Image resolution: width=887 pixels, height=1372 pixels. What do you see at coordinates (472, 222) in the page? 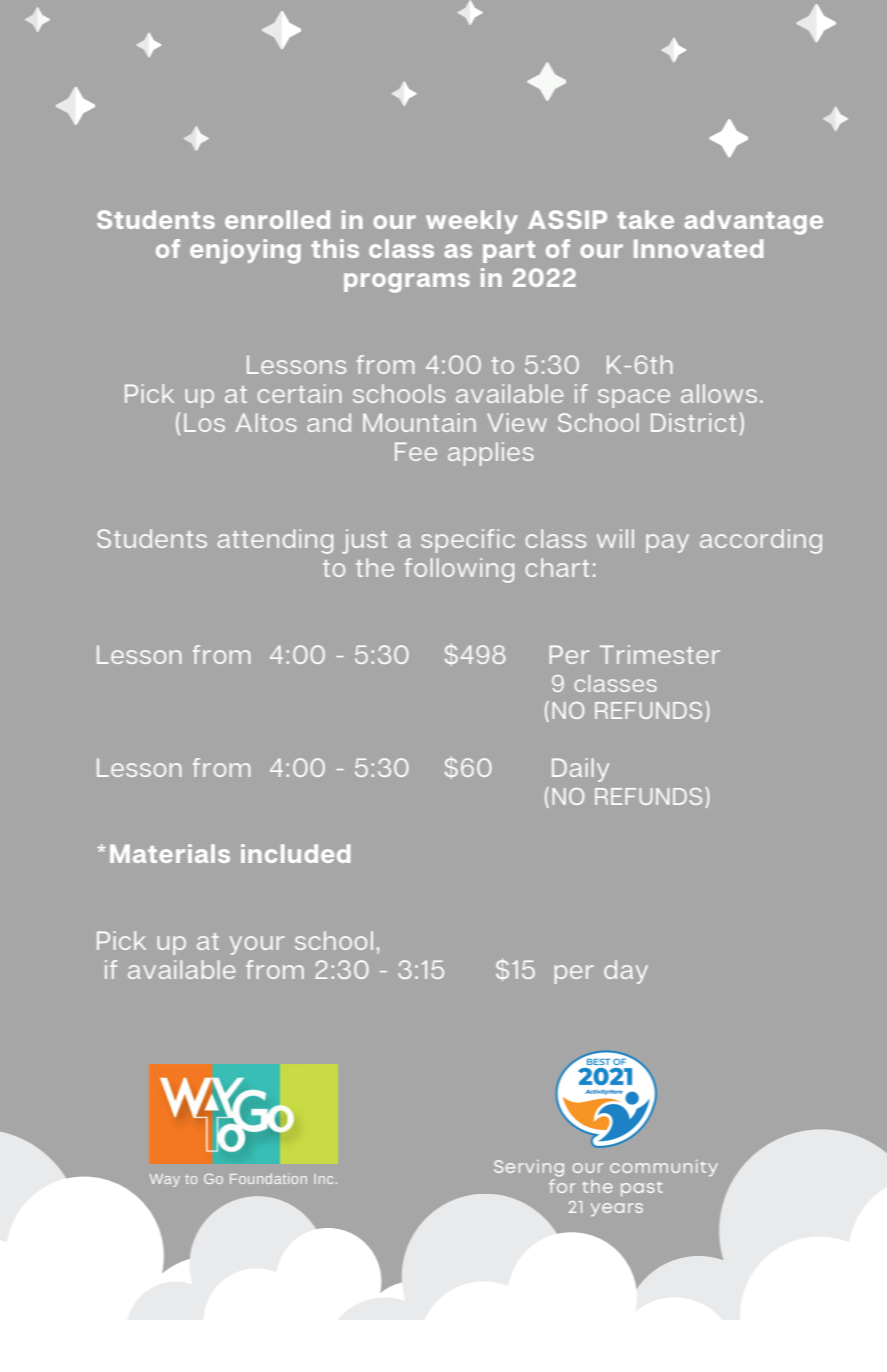
I see `weekly` at bounding box center [472, 222].
